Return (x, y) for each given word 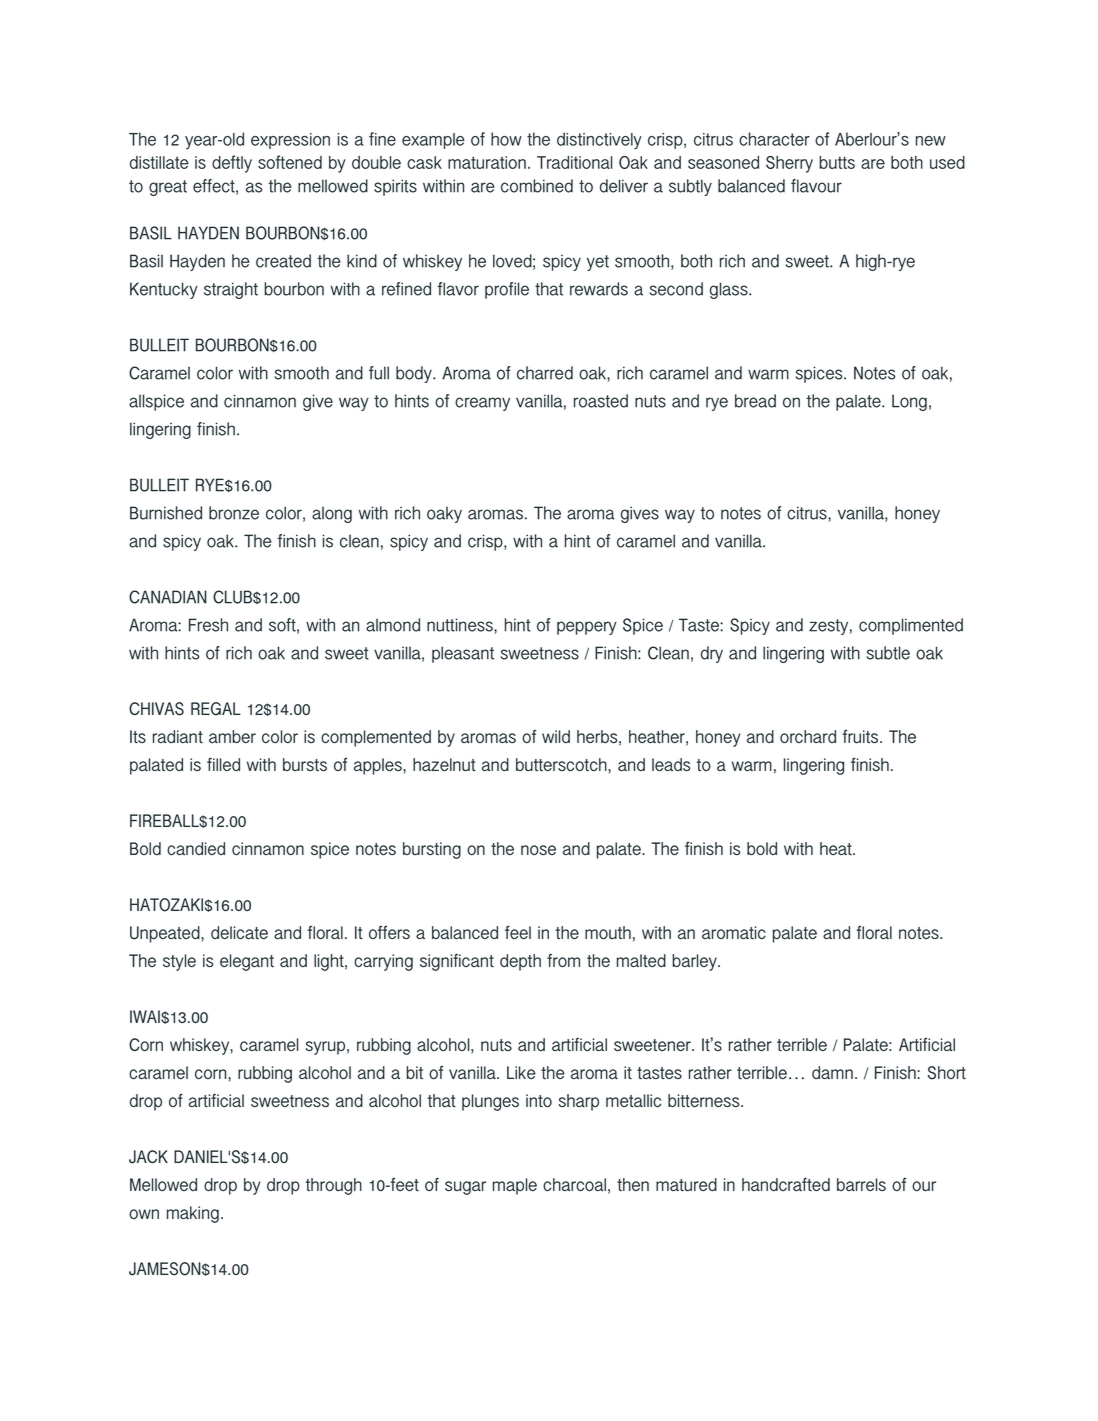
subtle (888, 653)
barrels (861, 1184)
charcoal (574, 1184)
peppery (587, 628)
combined (537, 186)
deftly (232, 164)
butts (837, 162)
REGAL (216, 709)
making (193, 1214)
